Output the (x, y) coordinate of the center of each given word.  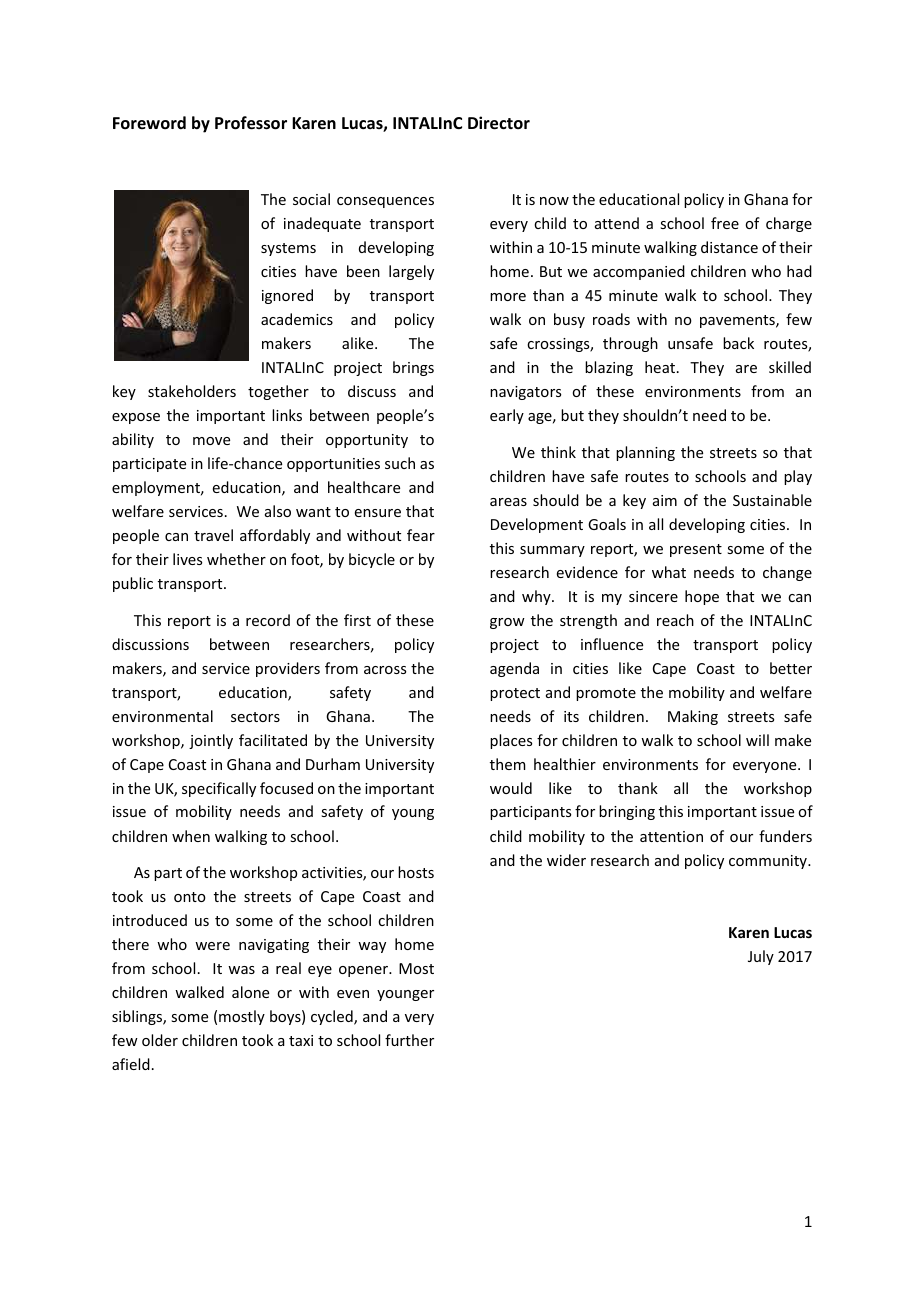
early (507, 416)
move (211, 441)
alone (250, 992)
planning (645, 453)
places (511, 741)
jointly (211, 741)
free (725, 223)
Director (499, 123)
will (757, 740)
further (409, 1040)
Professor (251, 123)
